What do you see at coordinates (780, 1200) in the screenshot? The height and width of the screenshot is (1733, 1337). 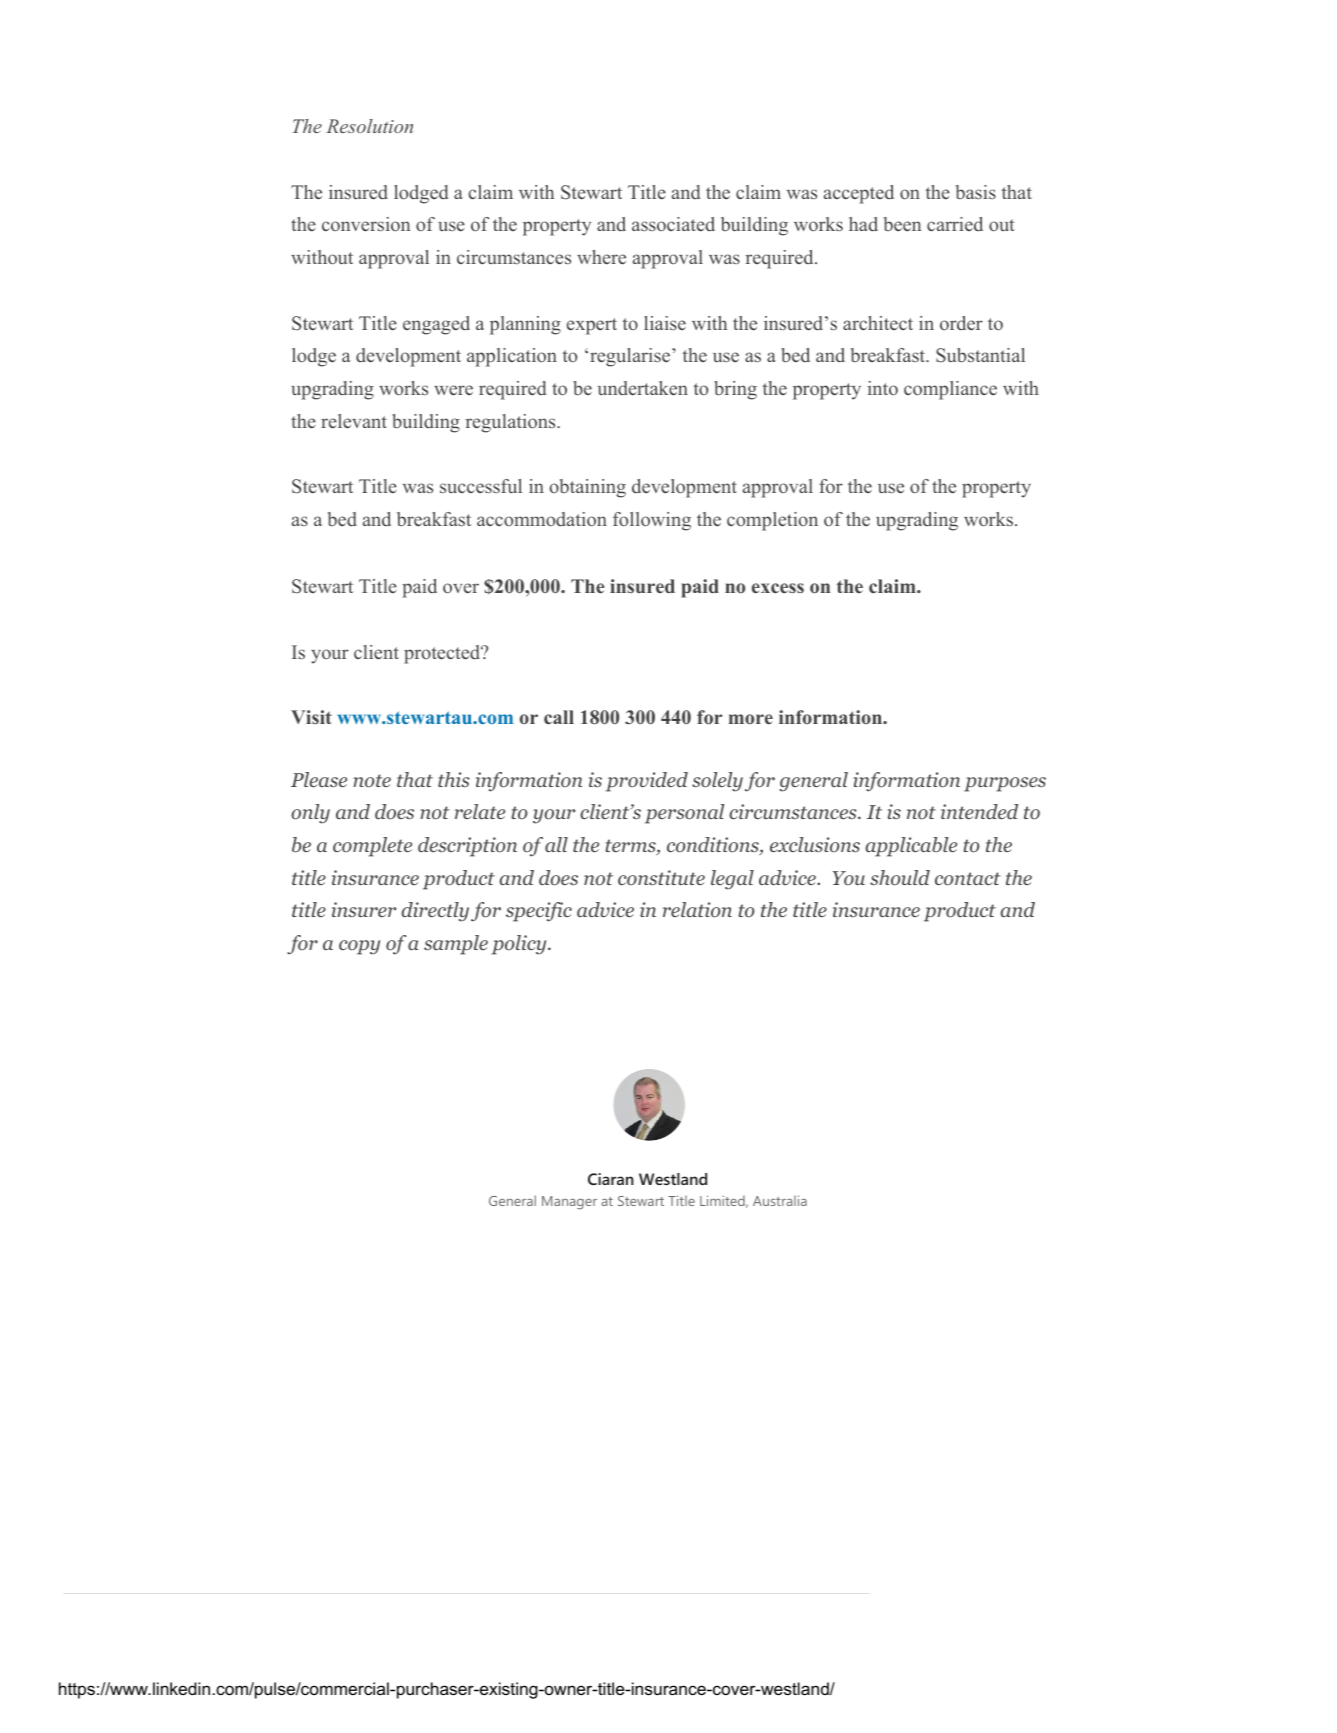 I see `Australia` at bounding box center [780, 1200].
